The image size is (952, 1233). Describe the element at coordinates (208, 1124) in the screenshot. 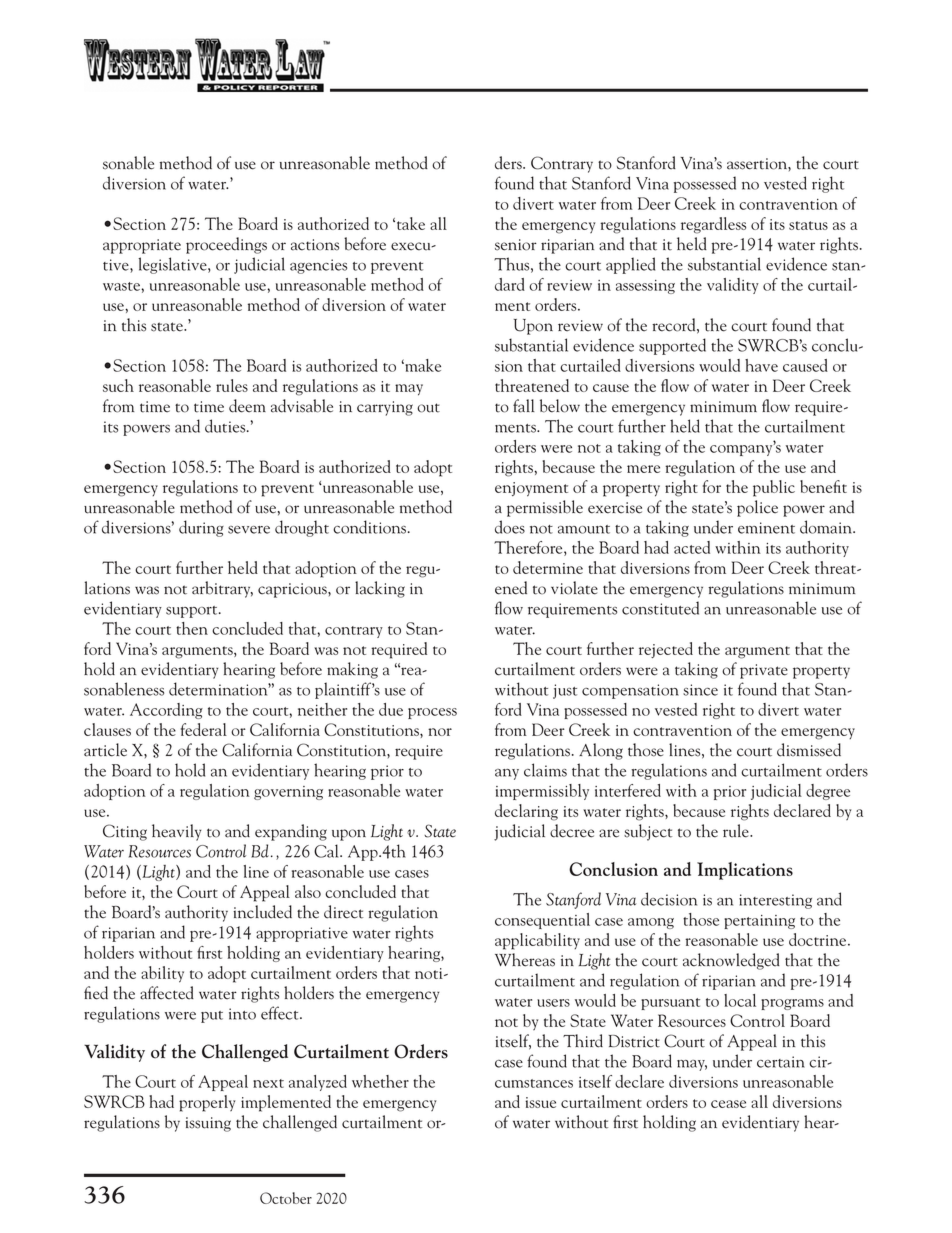

I see `issuing` at that location.
